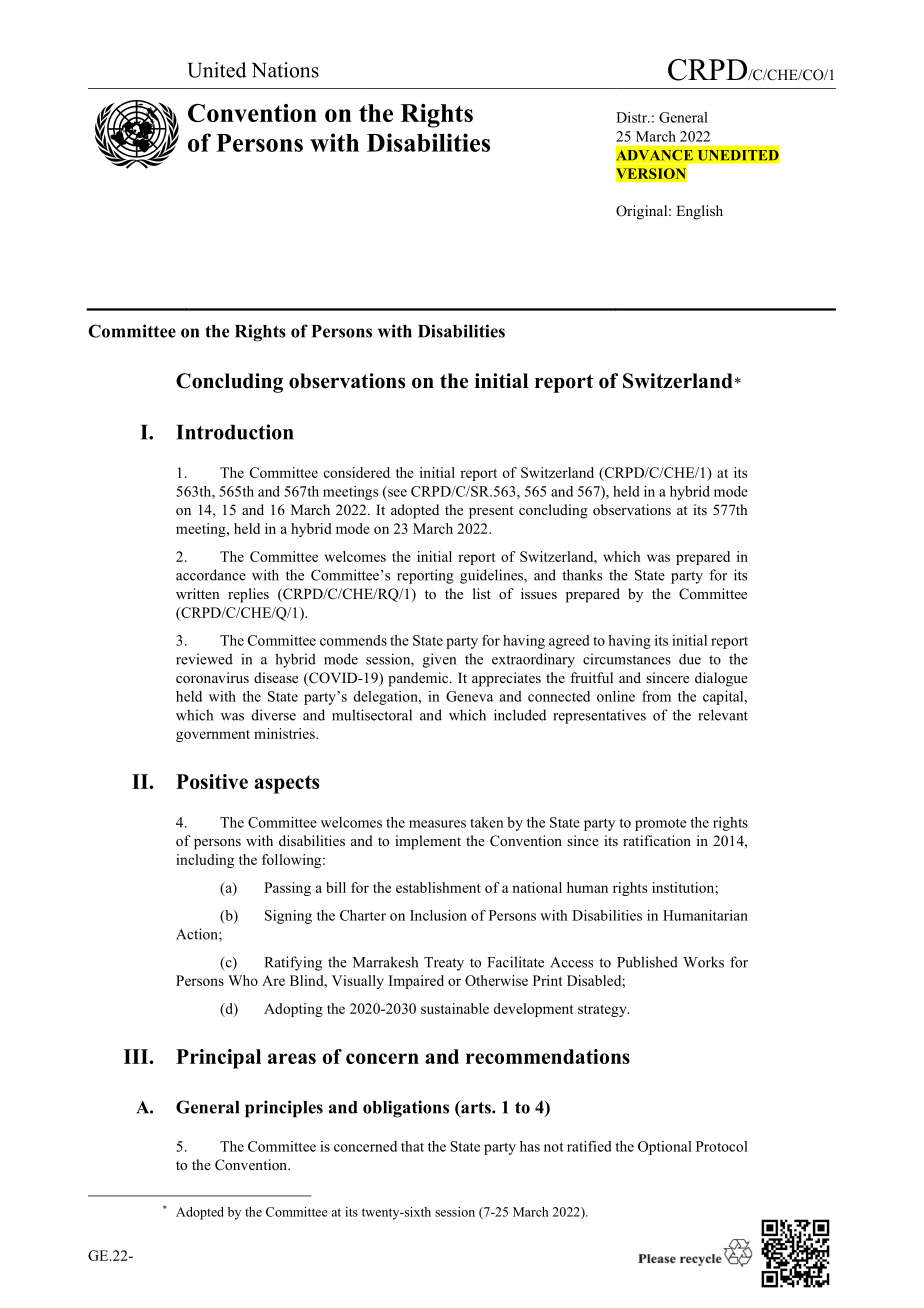 This screenshot has width=924, height=1308. What do you see at coordinates (482, 593) in the screenshot?
I see `list` at bounding box center [482, 593].
